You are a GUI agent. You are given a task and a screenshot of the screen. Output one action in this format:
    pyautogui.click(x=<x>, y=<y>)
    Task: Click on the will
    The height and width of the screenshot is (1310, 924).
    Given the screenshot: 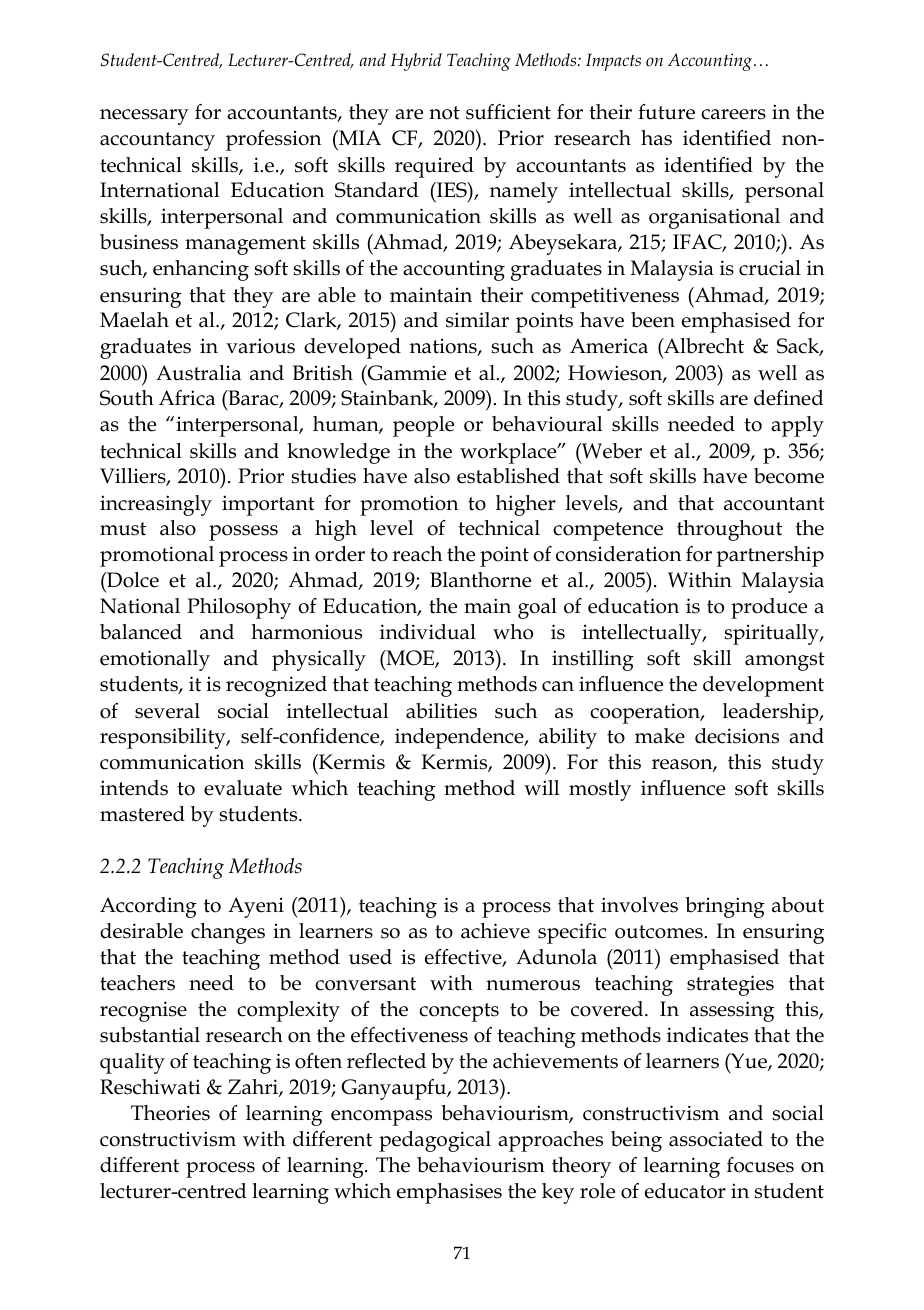 What is the action you would take?
    pyautogui.click(x=541, y=787)
